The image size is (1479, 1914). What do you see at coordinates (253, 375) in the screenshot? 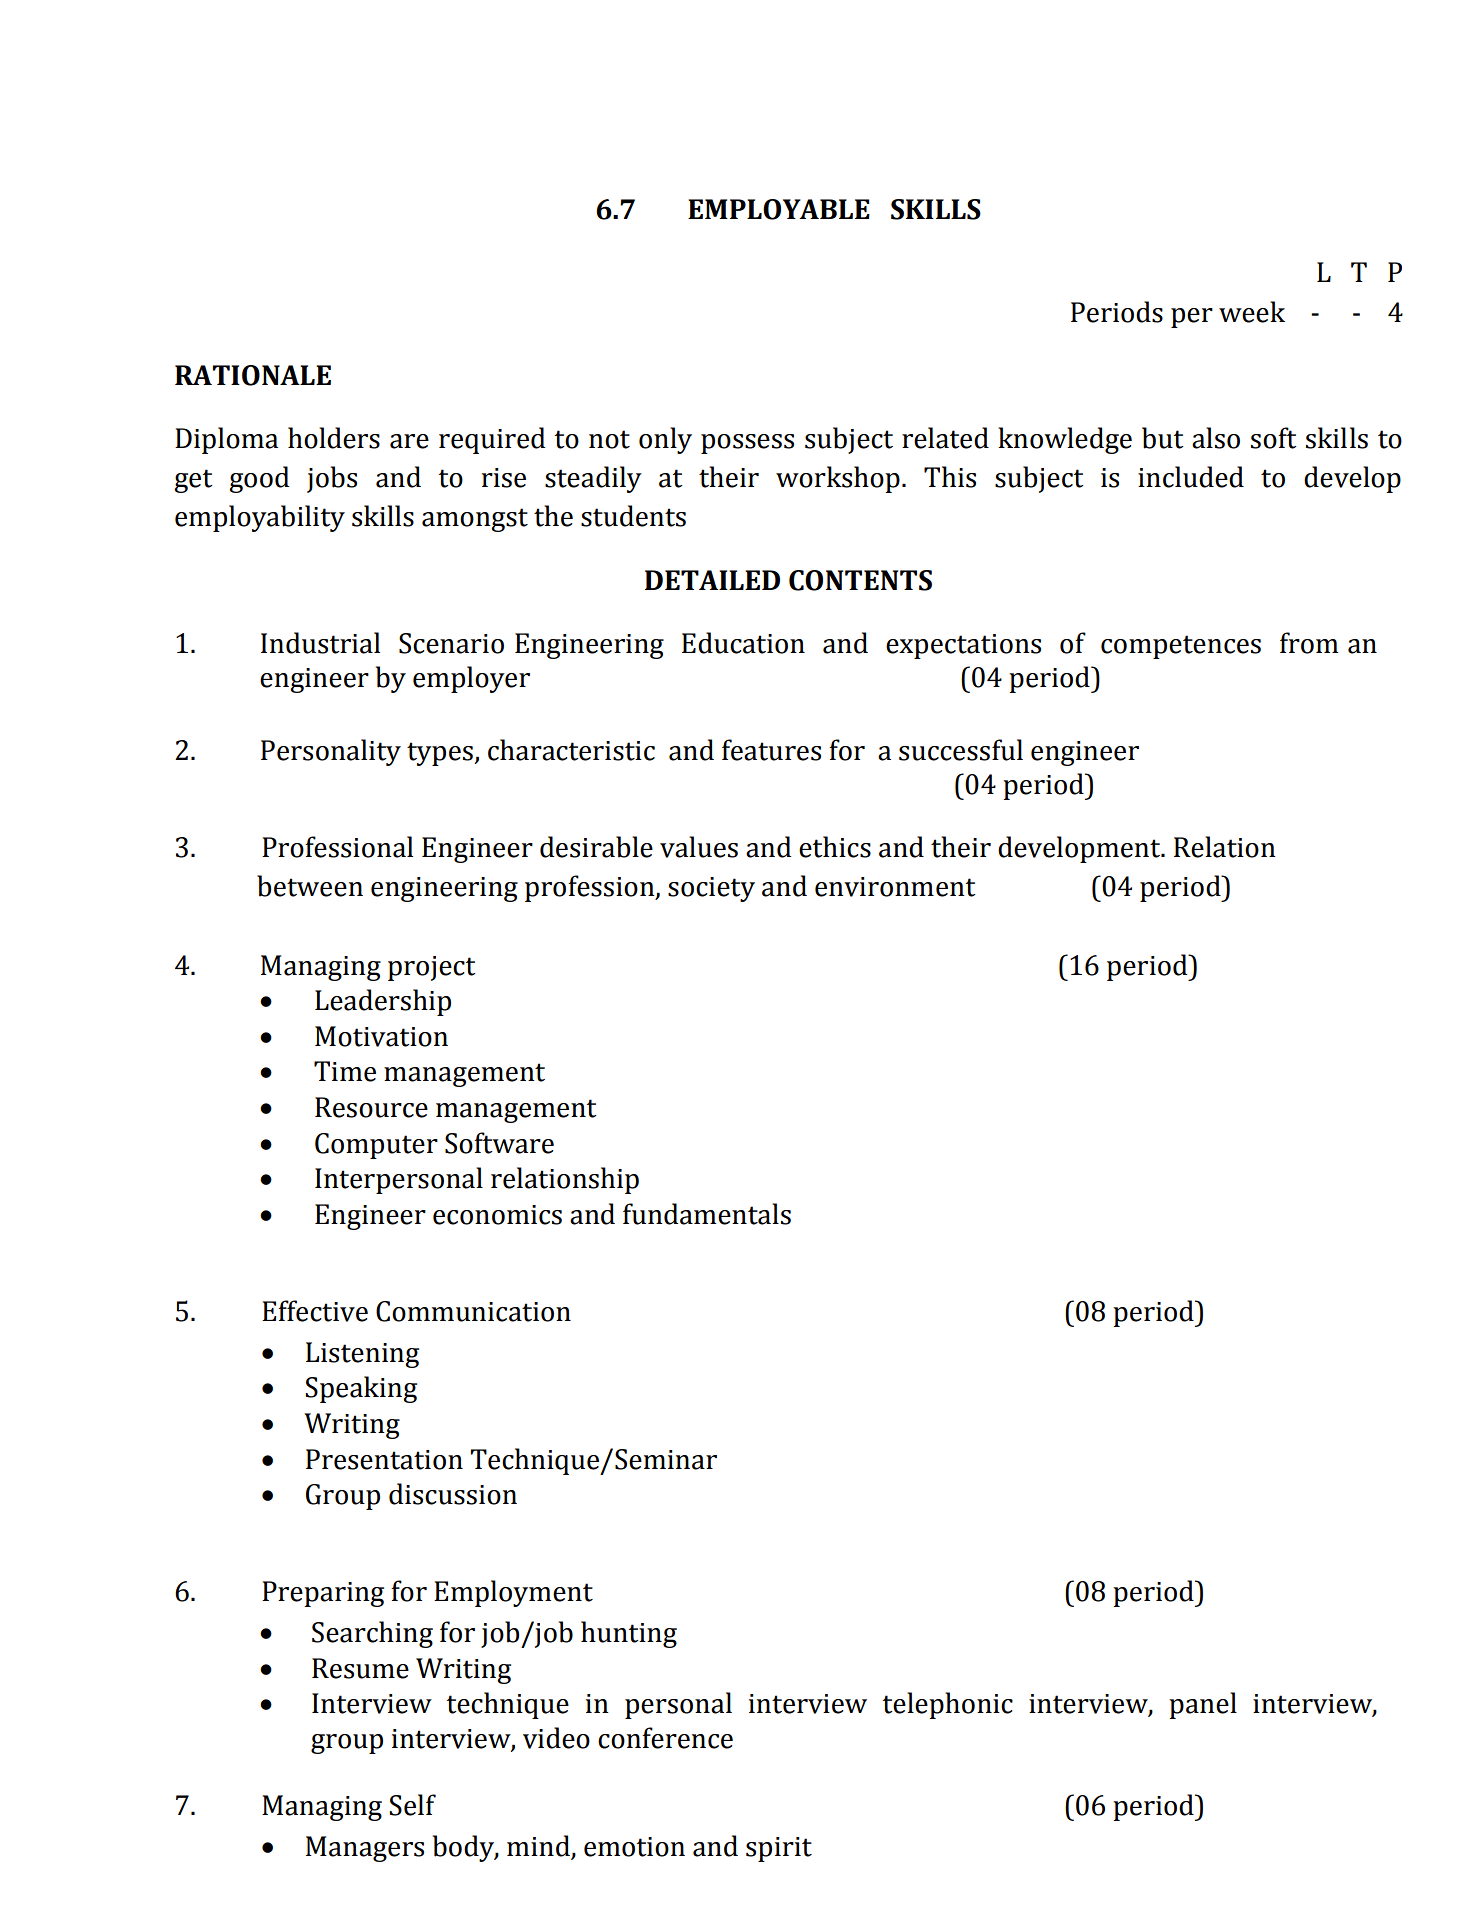
I see `RATIONALE` at bounding box center [253, 375].
